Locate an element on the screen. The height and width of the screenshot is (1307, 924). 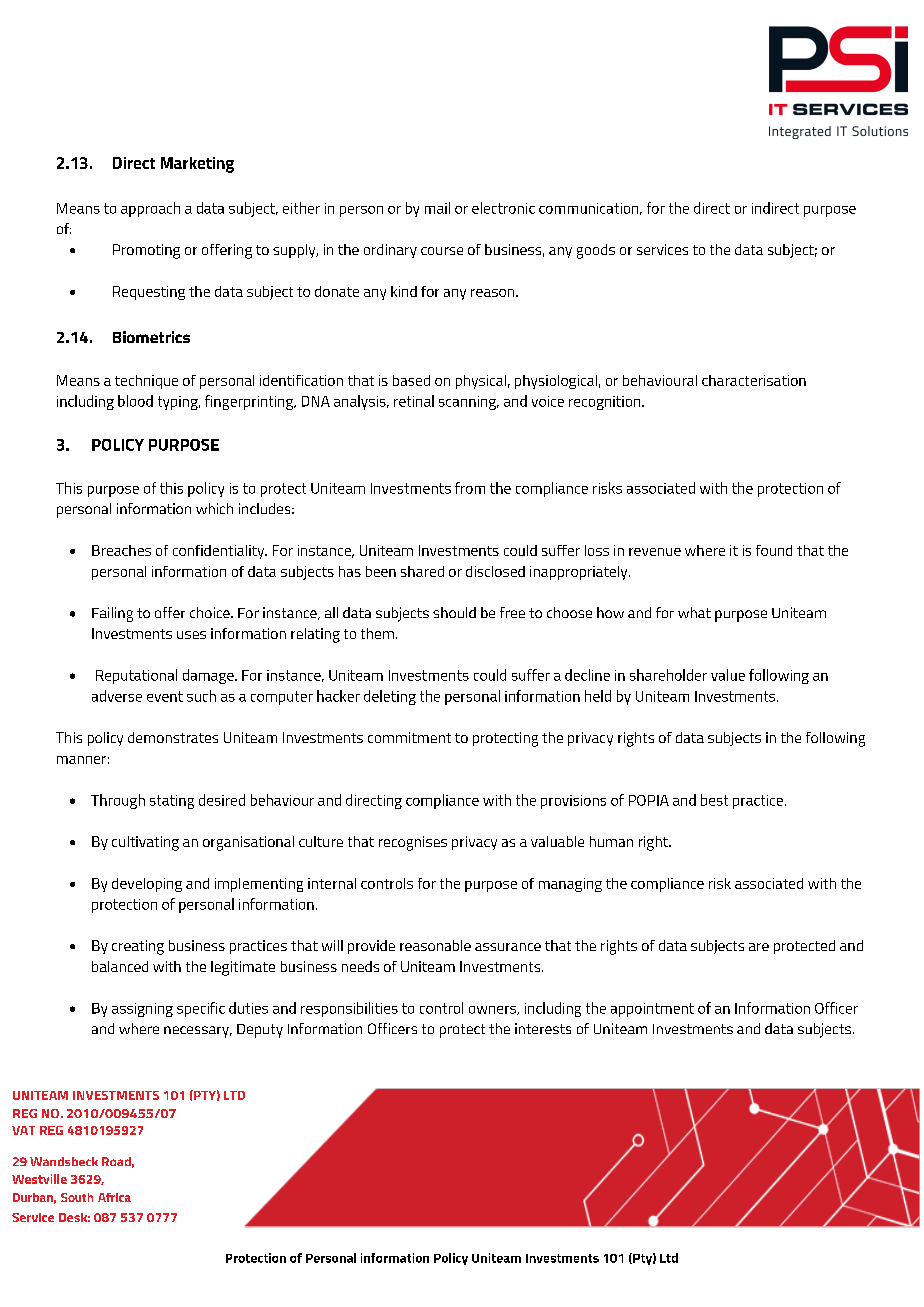
provide is located at coordinates (371, 947).
